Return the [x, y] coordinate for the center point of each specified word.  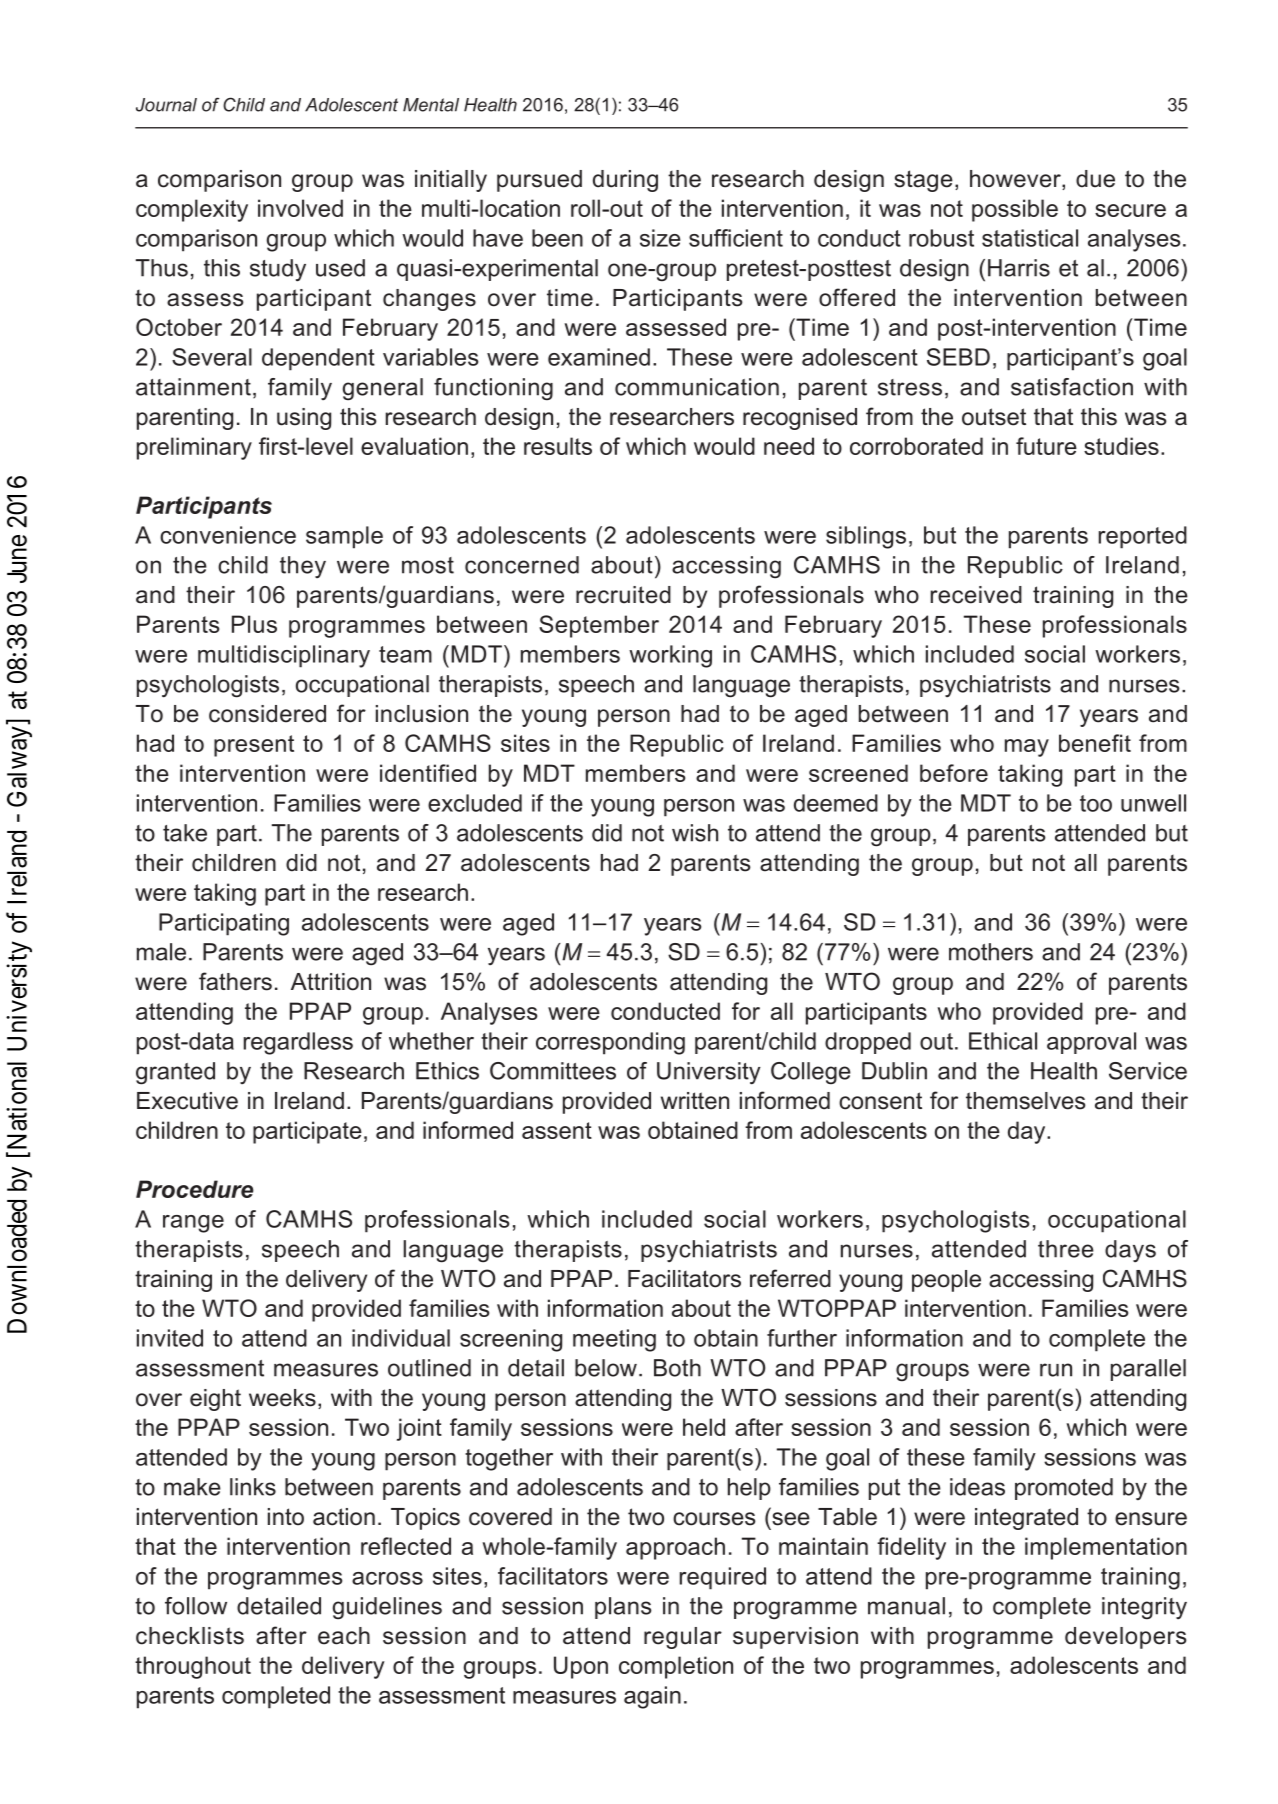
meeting [614, 1340]
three [1066, 1249]
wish [695, 833]
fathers [235, 981]
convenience [228, 535]
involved [300, 208]
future [1046, 446]
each [344, 1636]
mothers [991, 952]
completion [676, 1667]
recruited [623, 595]
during [625, 181]
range [193, 1224]
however [1016, 180]
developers [1126, 1638]
